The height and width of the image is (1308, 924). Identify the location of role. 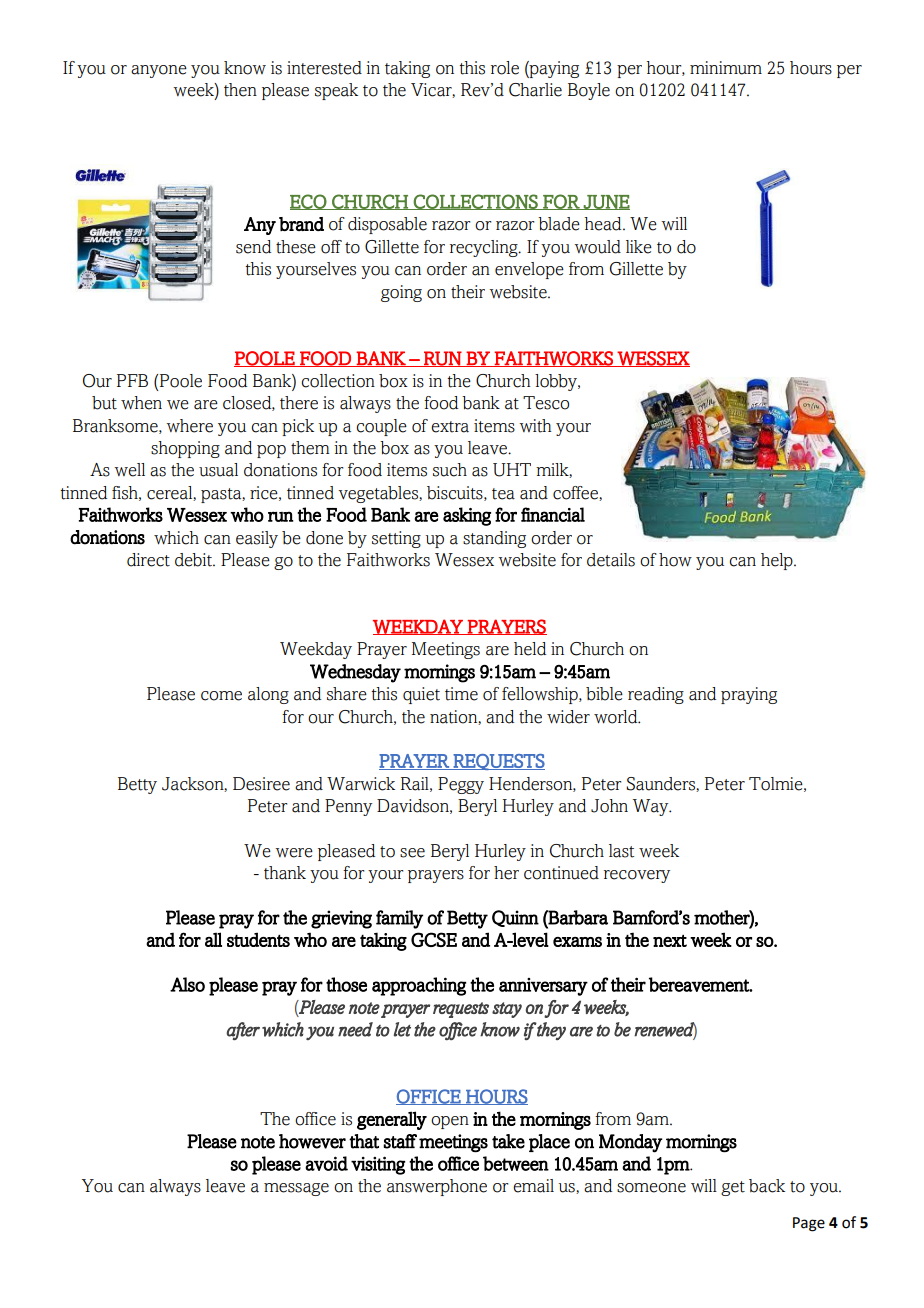
(505, 68).
